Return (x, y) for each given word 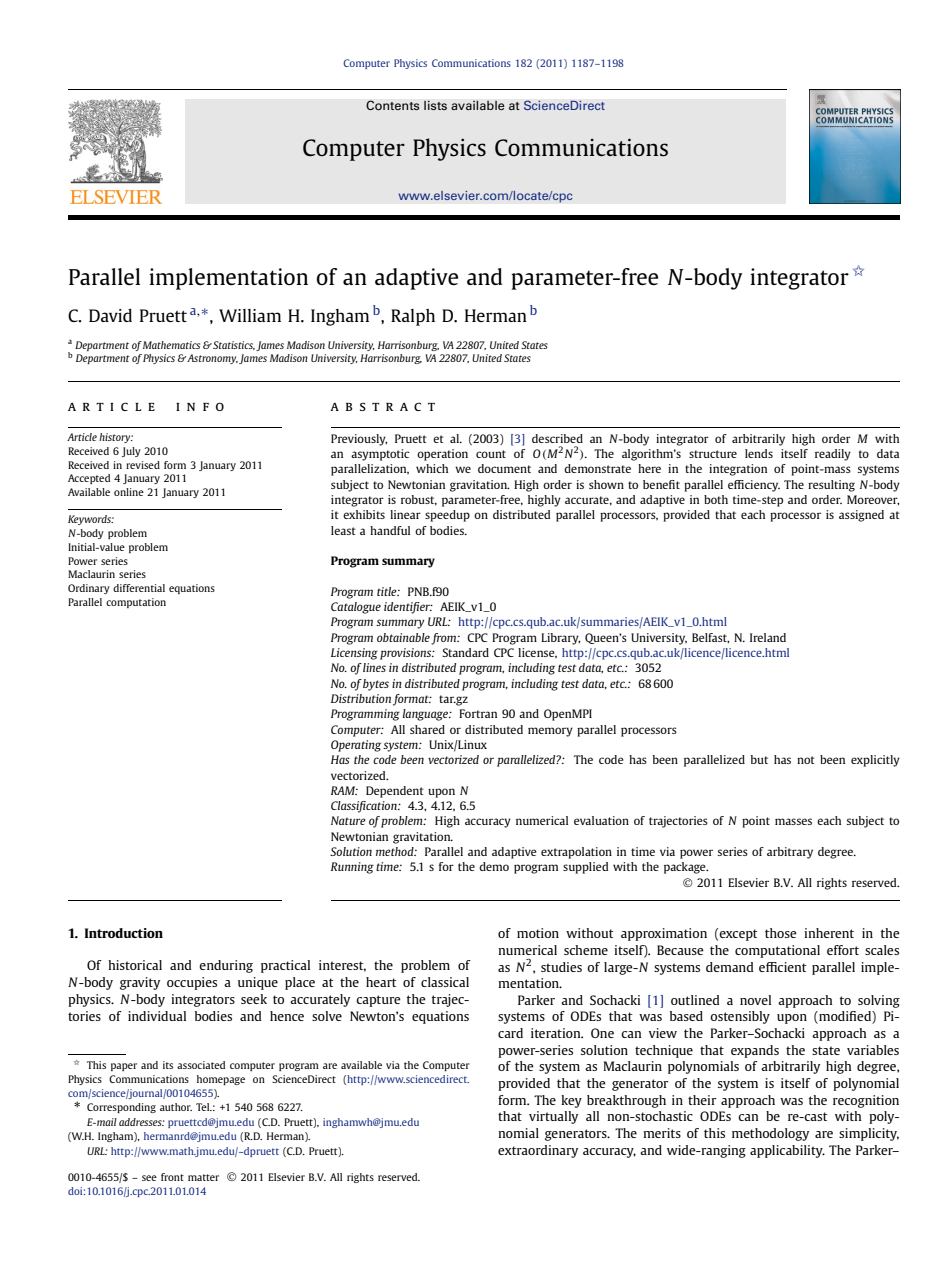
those (781, 933)
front (172, 1177)
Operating (356, 746)
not (806, 760)
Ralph (413, 317)
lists (435, 105)
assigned (861, 516)
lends (759, 453)
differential (139, 588)
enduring (226, 966)
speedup (447, 516)
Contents (393, 105)
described (557, 438)
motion (538, 933)
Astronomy (211, 359)
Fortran (478, 713)
